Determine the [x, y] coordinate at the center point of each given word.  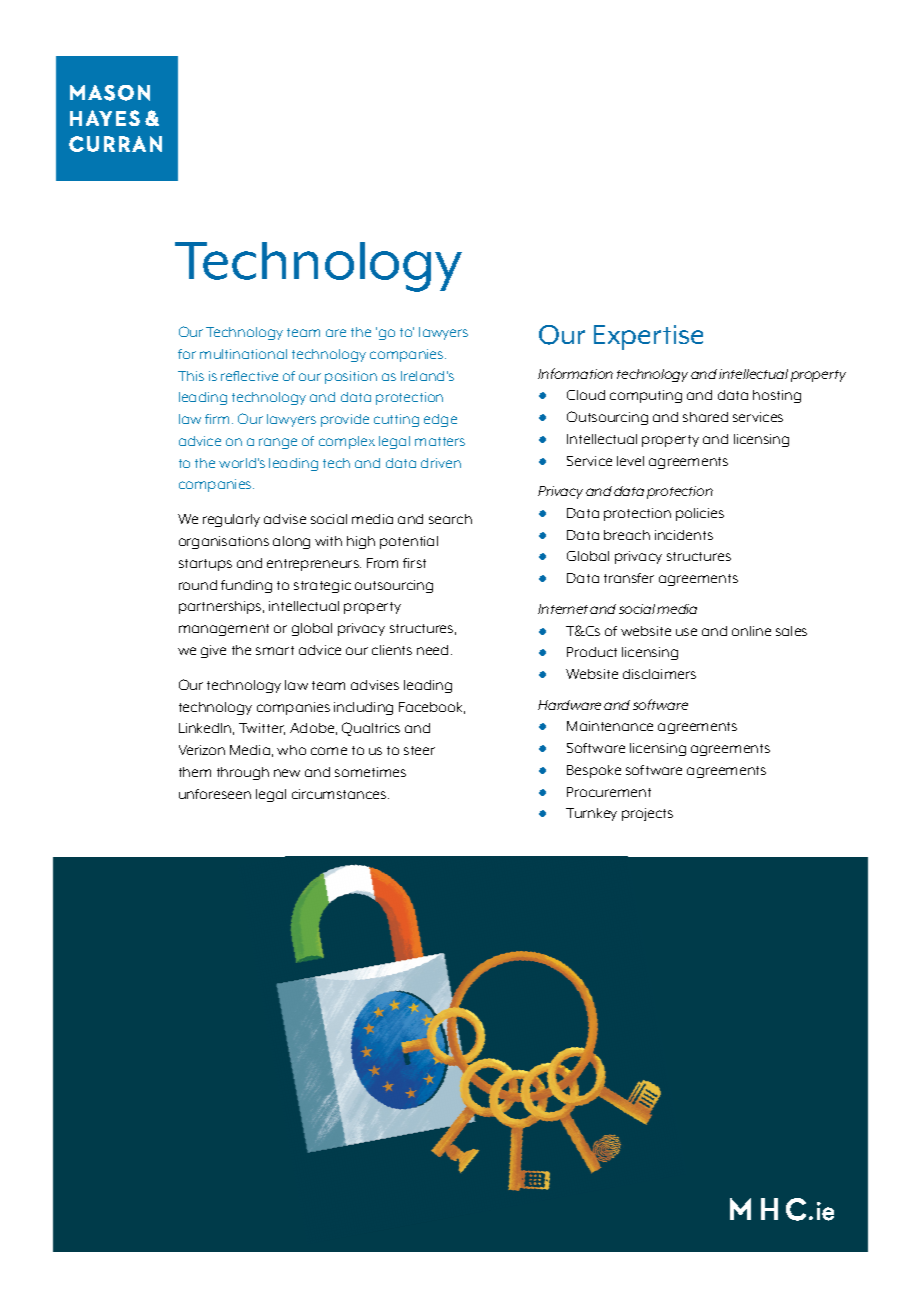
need [432, 650]
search [450, 519]
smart [275, 650]
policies [700, 514]
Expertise [648, 337]
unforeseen [215, 794]
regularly [231, 520]
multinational [243, 354]
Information [575, 373]
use [686, 632]
